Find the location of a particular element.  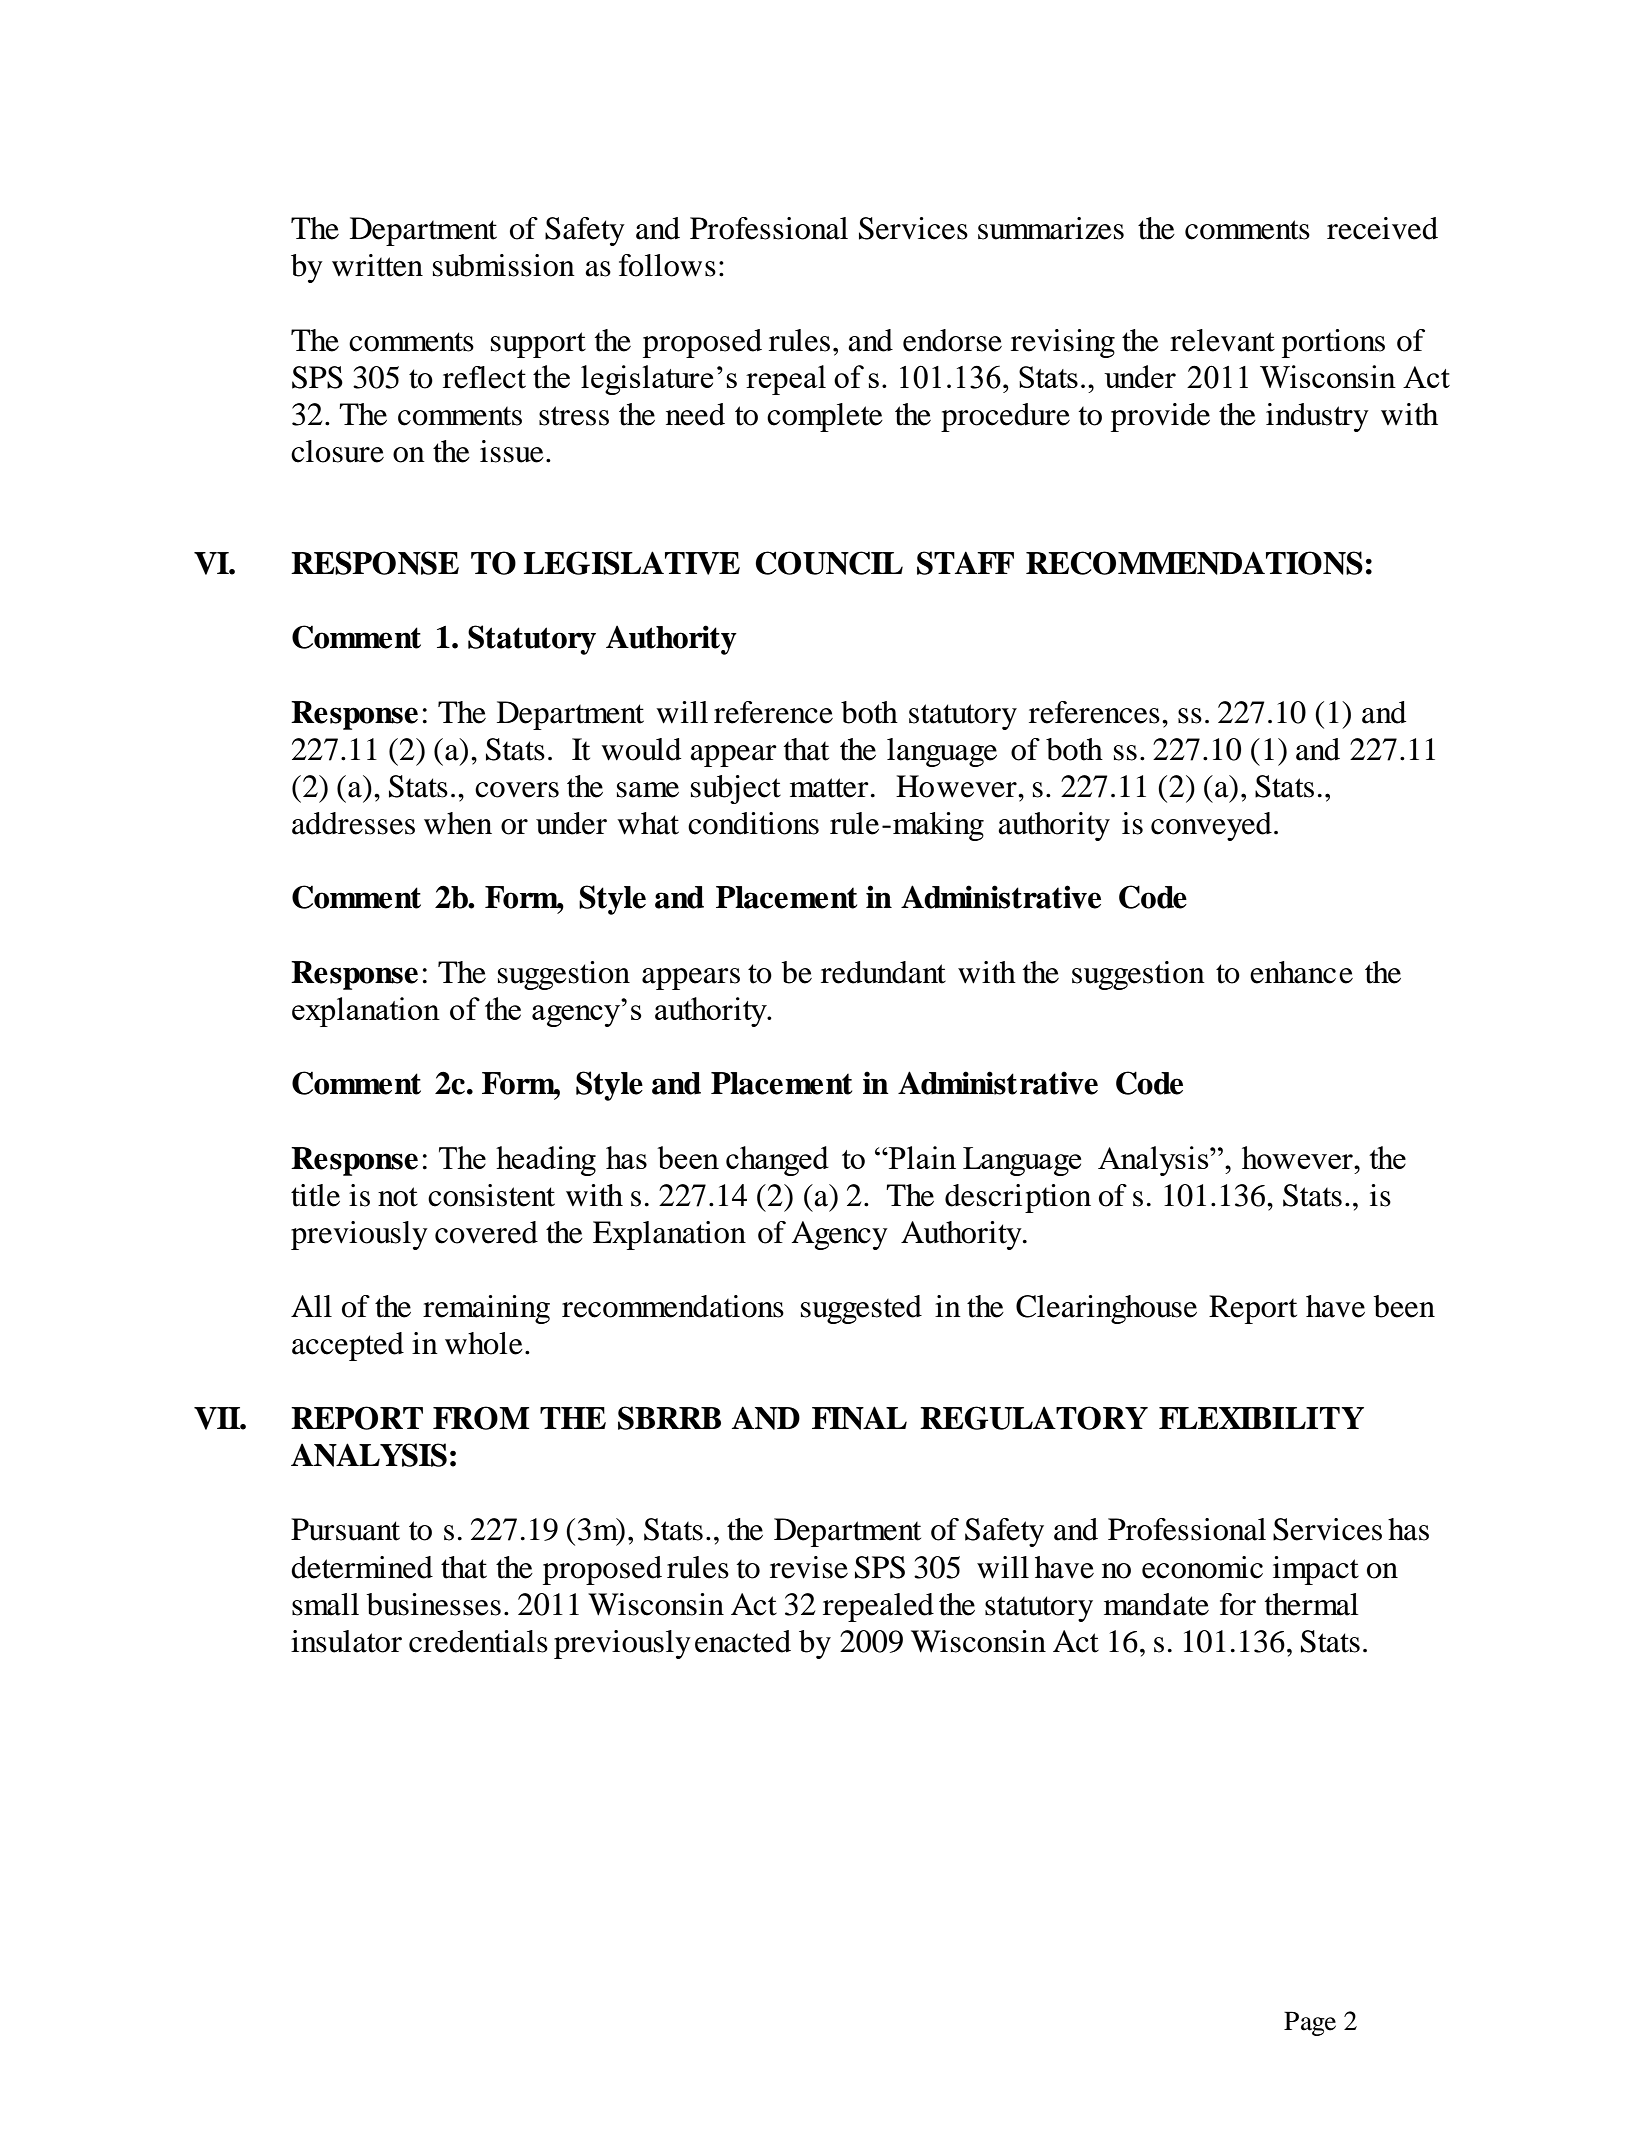

Plain is located at coordinates (921, 1157).
